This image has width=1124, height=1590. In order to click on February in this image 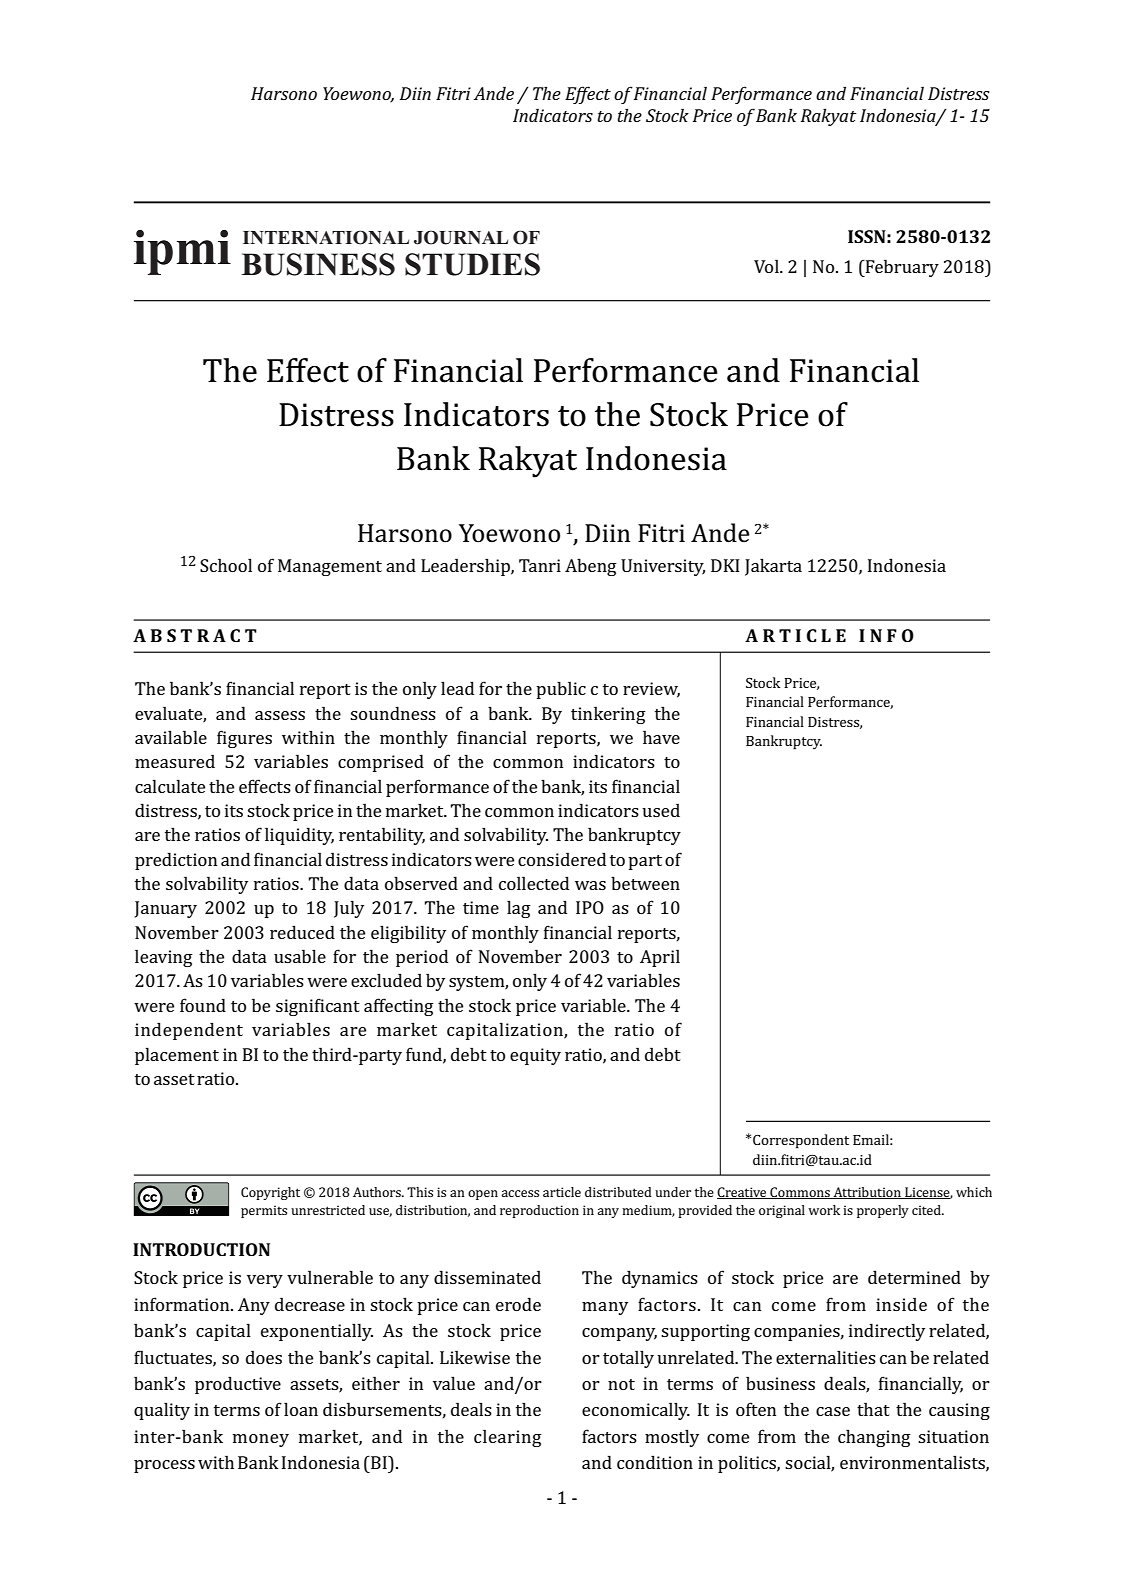, I will do `click(901, 268)`.
